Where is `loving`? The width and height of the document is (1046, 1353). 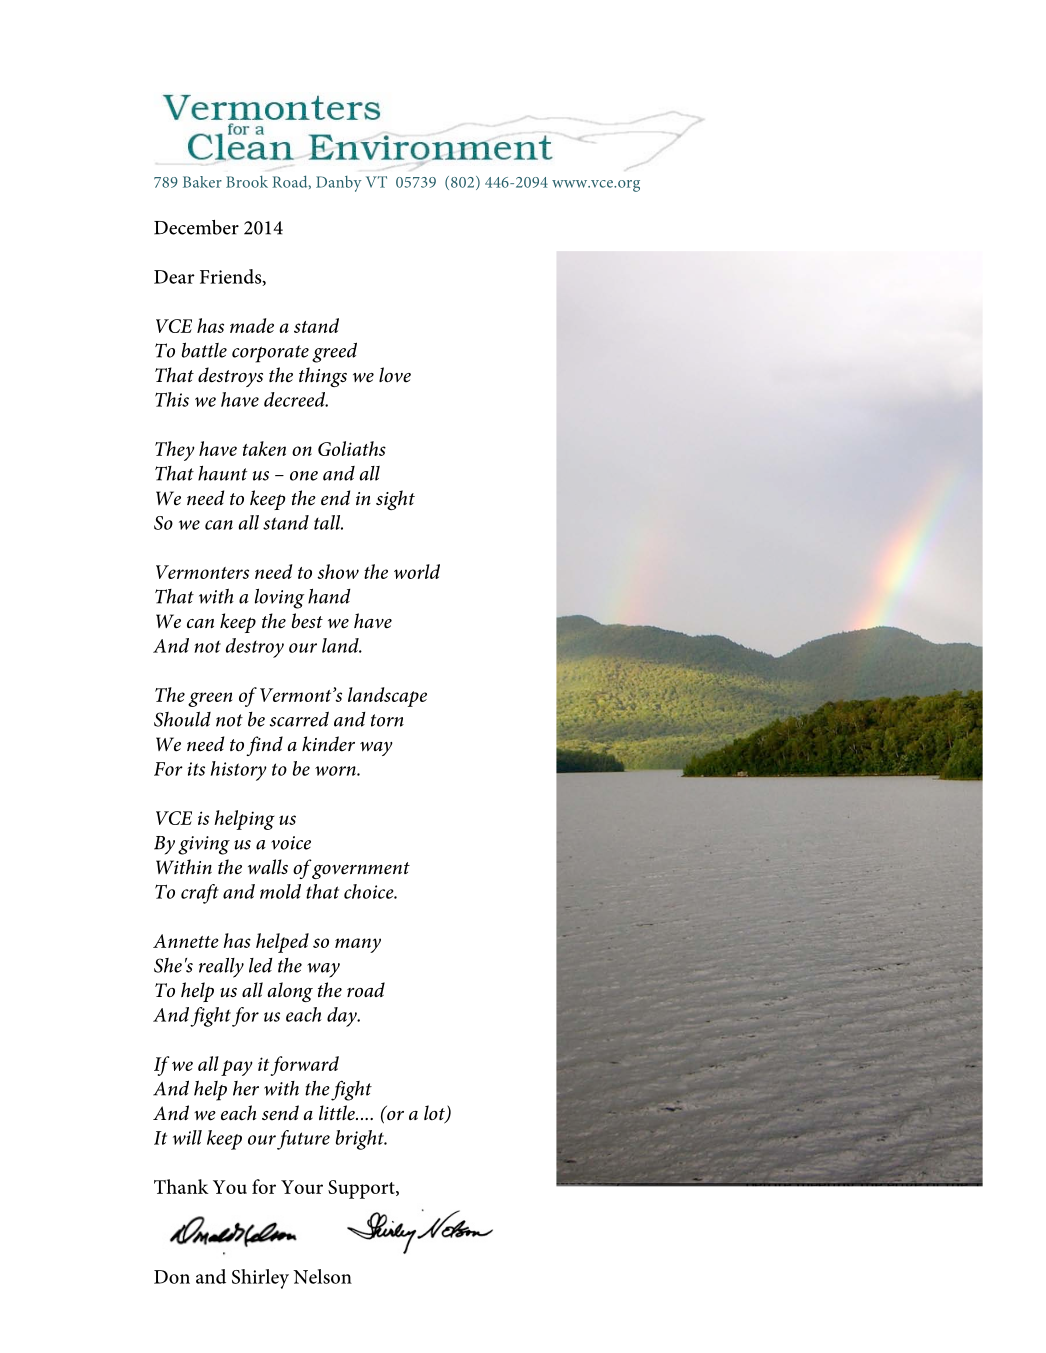
loving is located at coordinates (279, 599).
